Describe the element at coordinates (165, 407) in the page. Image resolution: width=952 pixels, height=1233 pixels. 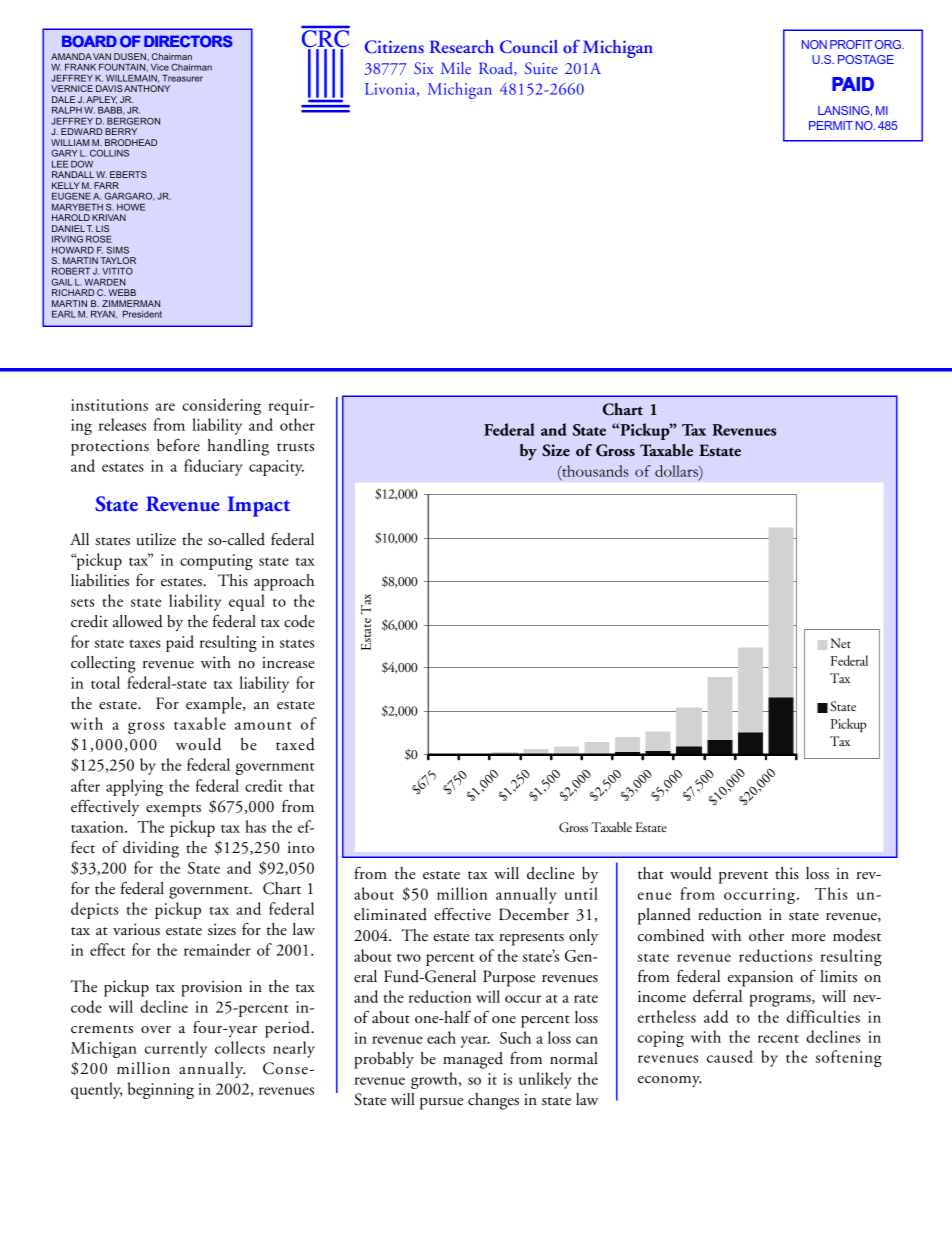
I see `are` at that location.
